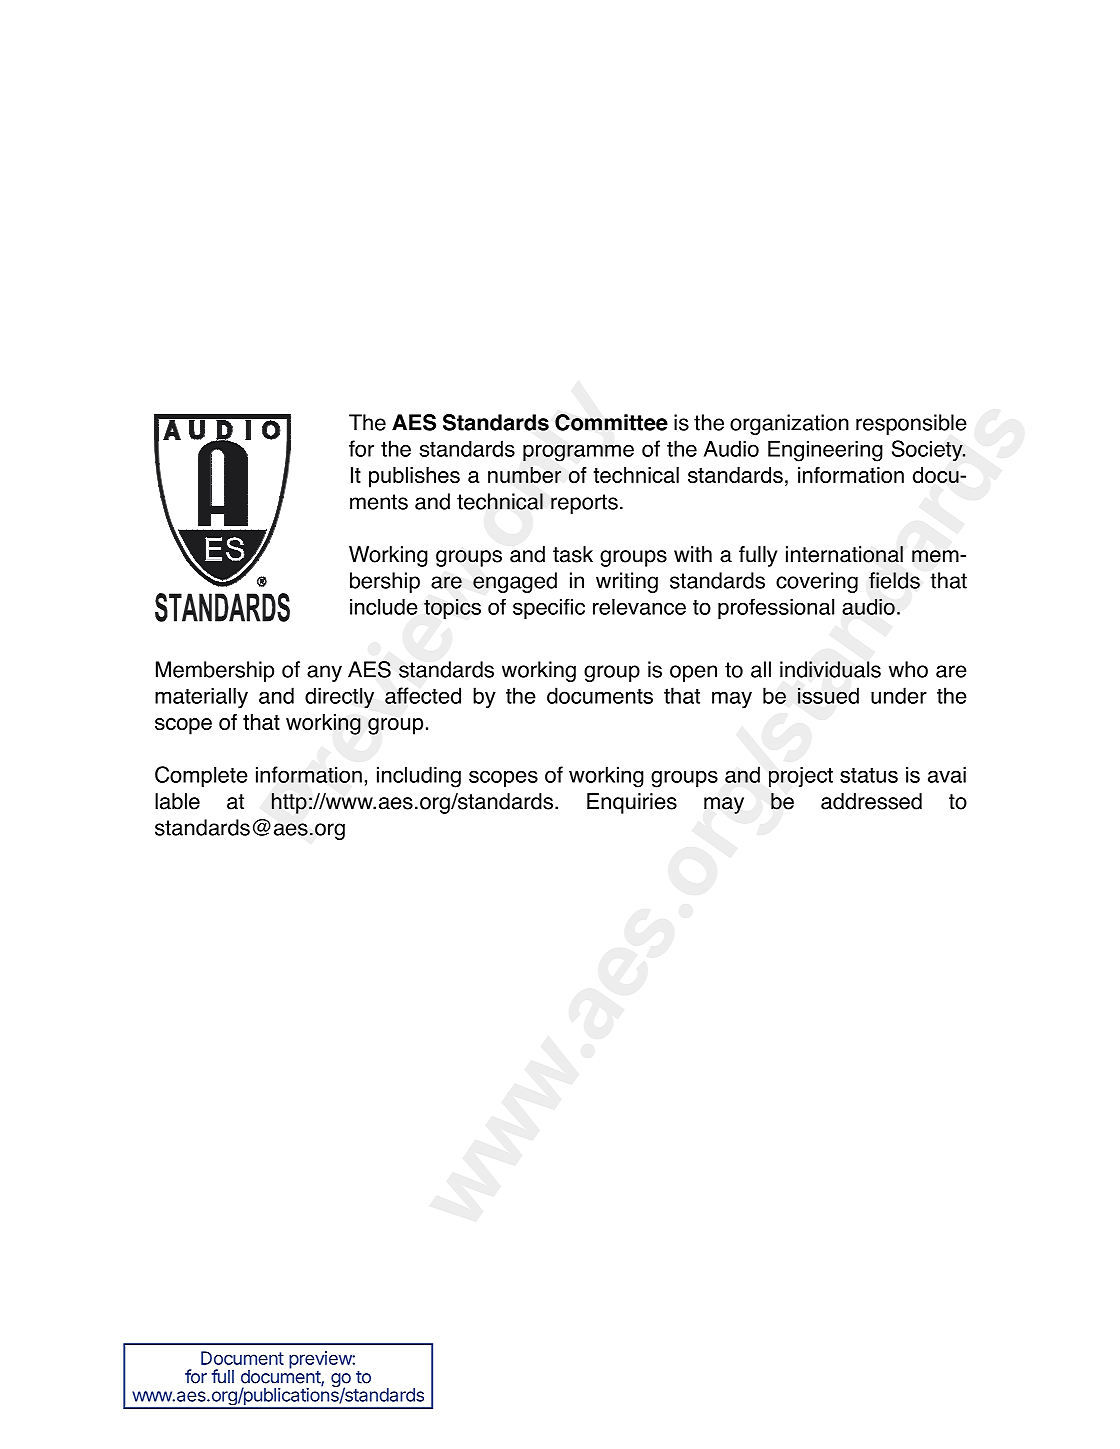 The height and width of the screenshot is (1449, 1120). What do you see at coordinates (414, 477) in the screenshot?
I see `publishes` at bounding box center [414, 477].
